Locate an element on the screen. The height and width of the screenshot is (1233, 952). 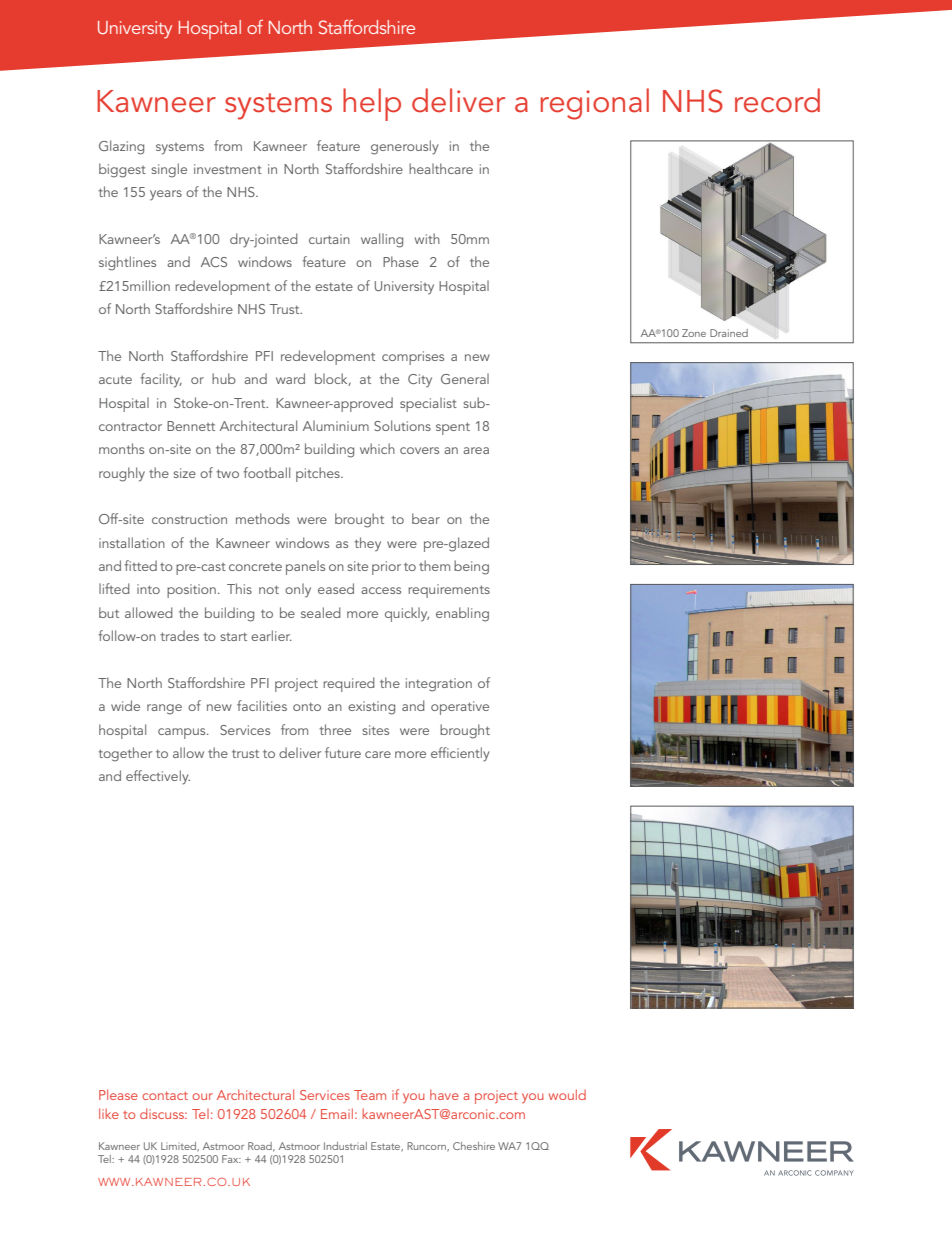
single is located at coordinates (169, 170).
